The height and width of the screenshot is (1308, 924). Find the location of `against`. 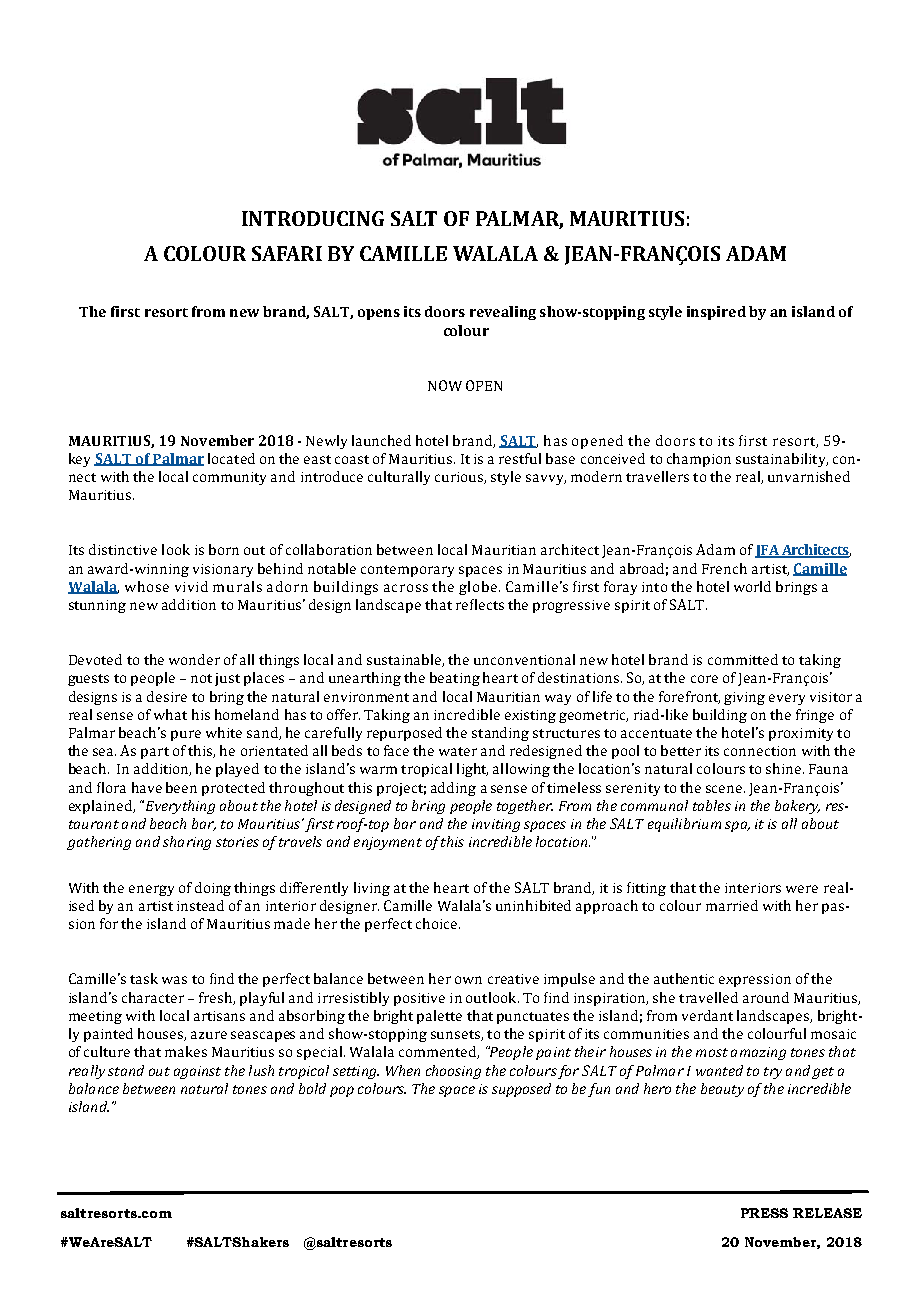

against is located at coordinates (197, 1072).
